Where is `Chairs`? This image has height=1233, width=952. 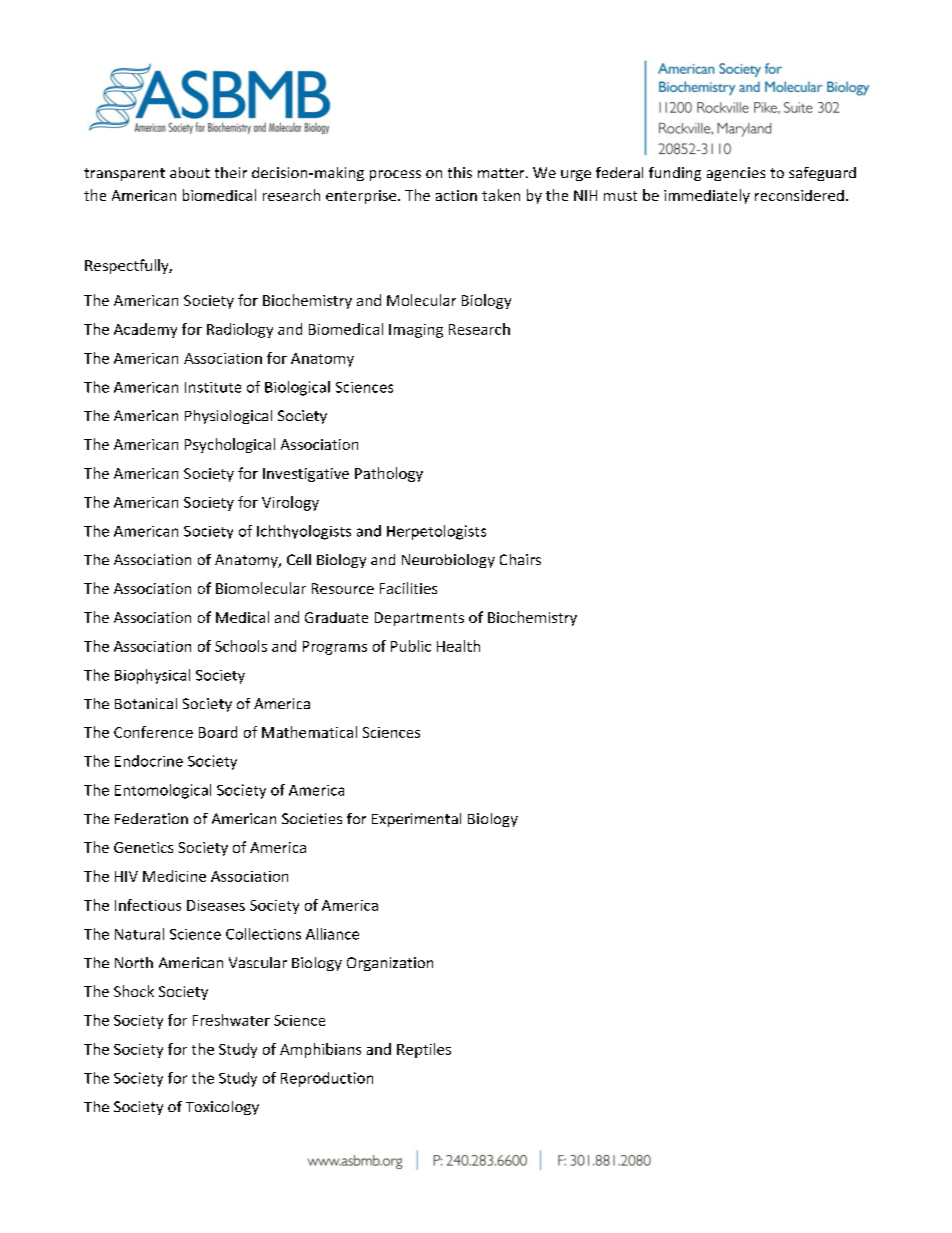
Chairs is located at coordinates (520, 559).
